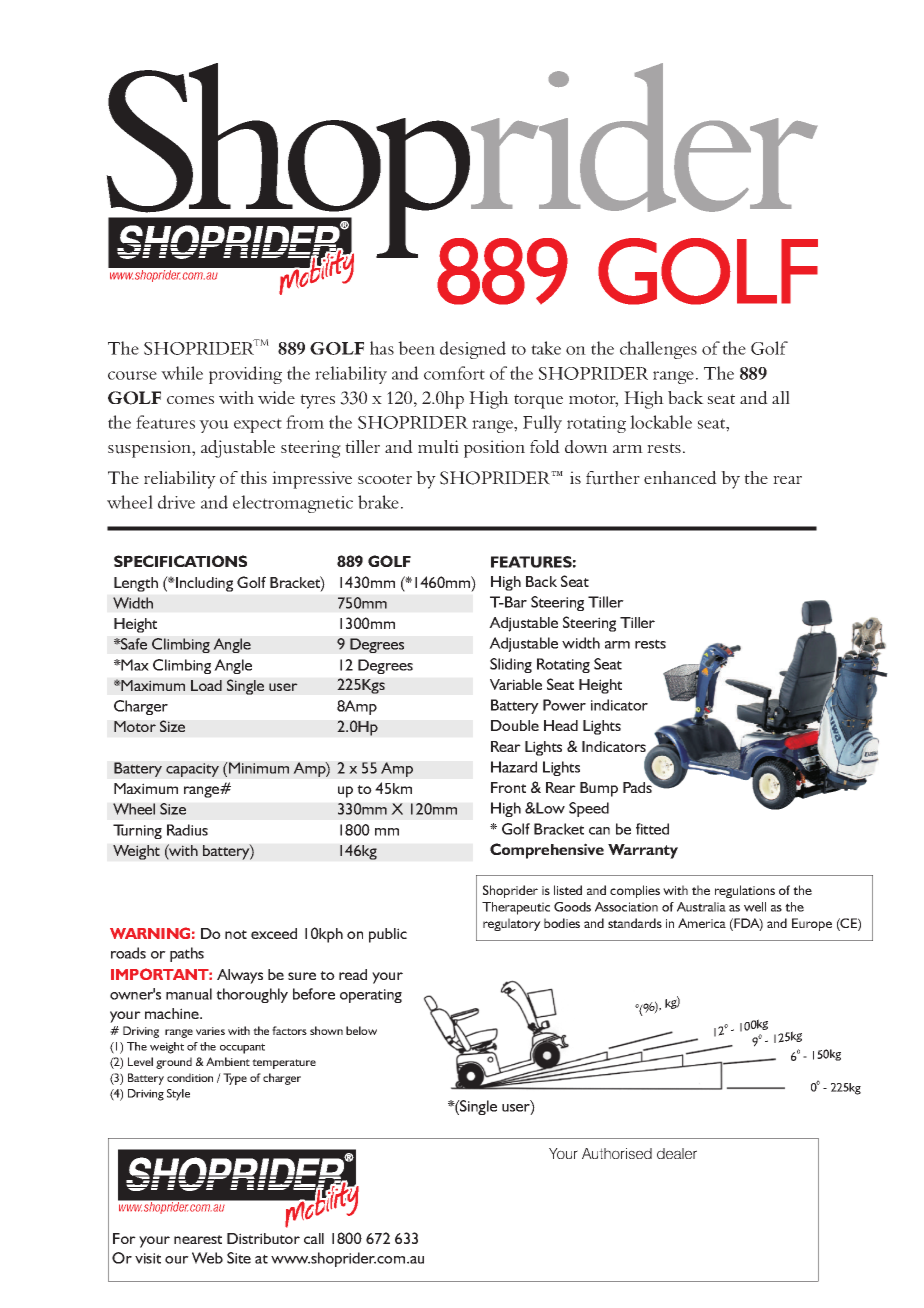 The image size is (924, 1308). Describe the element at coordinates (508, 787) in the screenshot. I see `Front` at that location.
